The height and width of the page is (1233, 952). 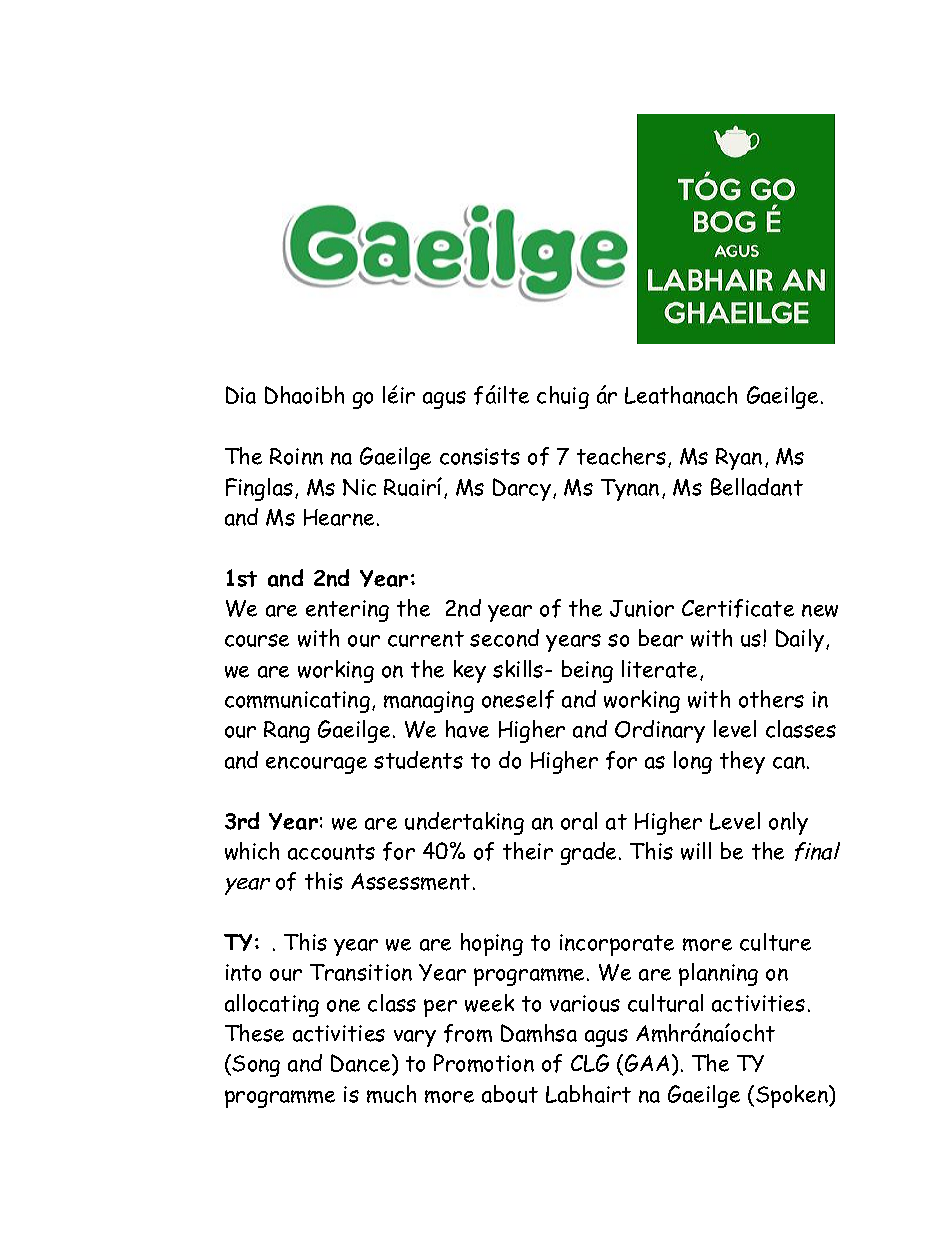 What do you see at coordinates (362, 1064) in the page?
I see `Dance` at bounding box center [362, 1064].
